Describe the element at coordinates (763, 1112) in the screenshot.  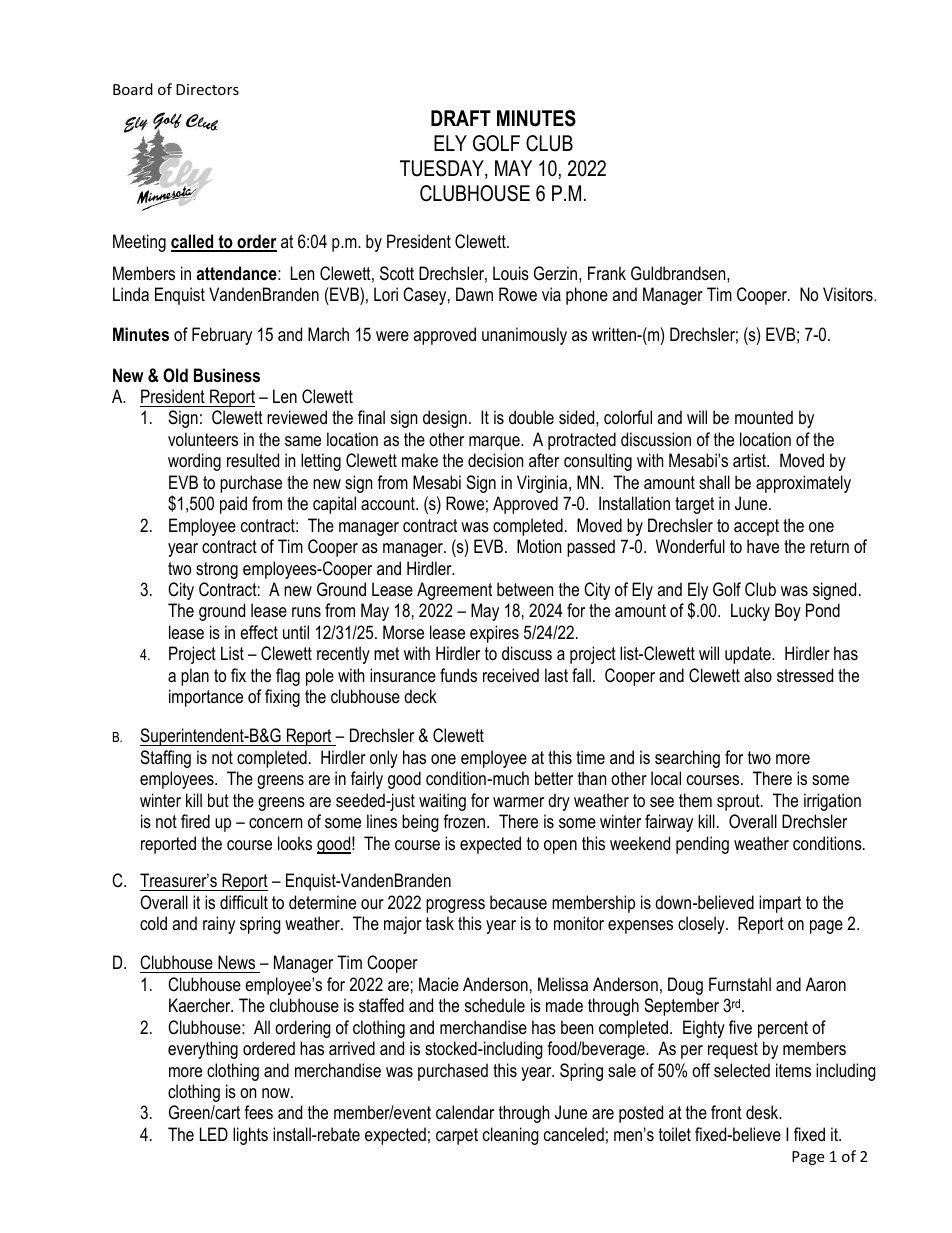
I see `desk` at that location.
